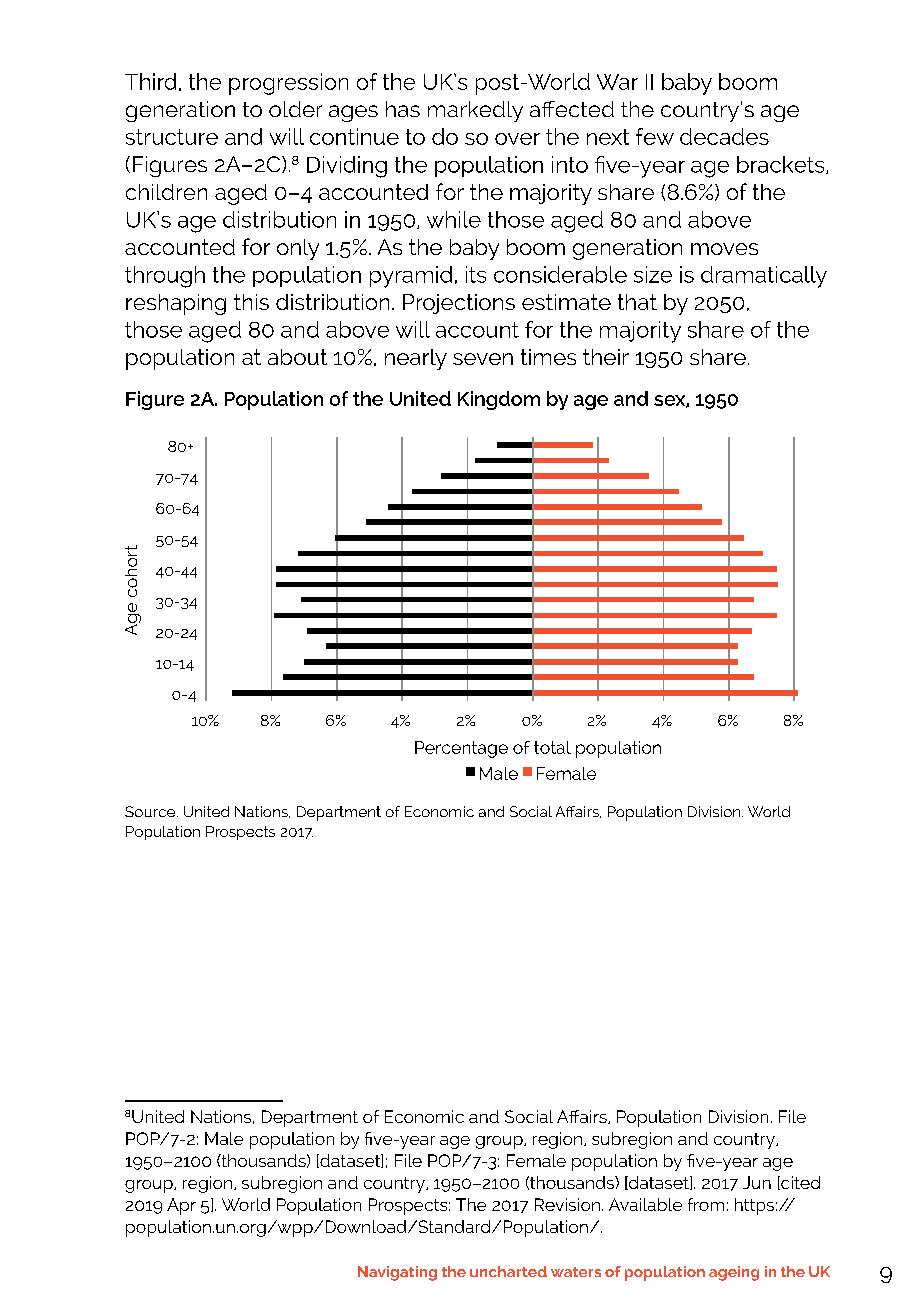 This document has height=1311, width=924. Describe the element at coordinates (297, 357) in the document. I see `about` at that location.
